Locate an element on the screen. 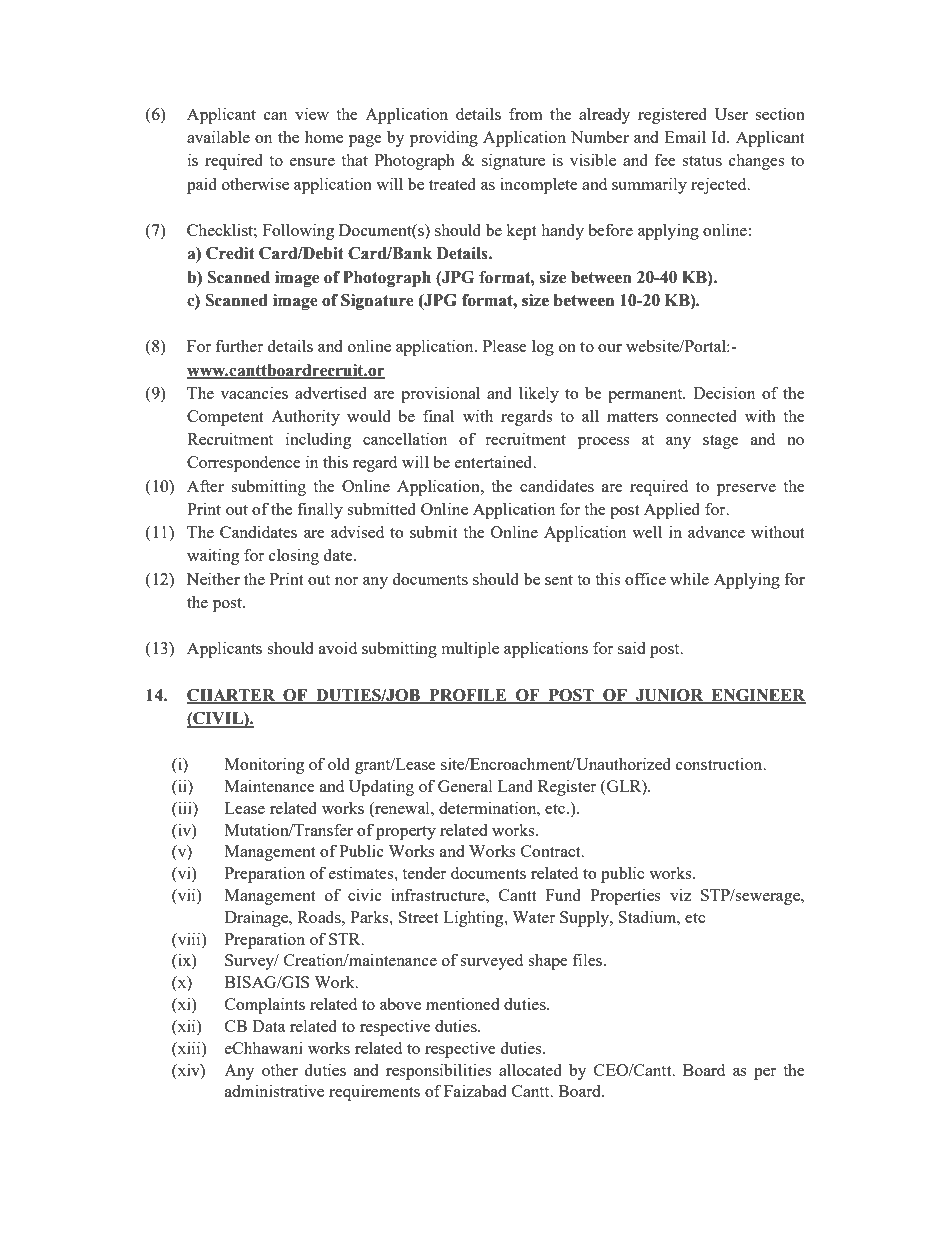 The width and height of the screenshot is (952, 1233). entertained is located at coordinates (495, 461).
